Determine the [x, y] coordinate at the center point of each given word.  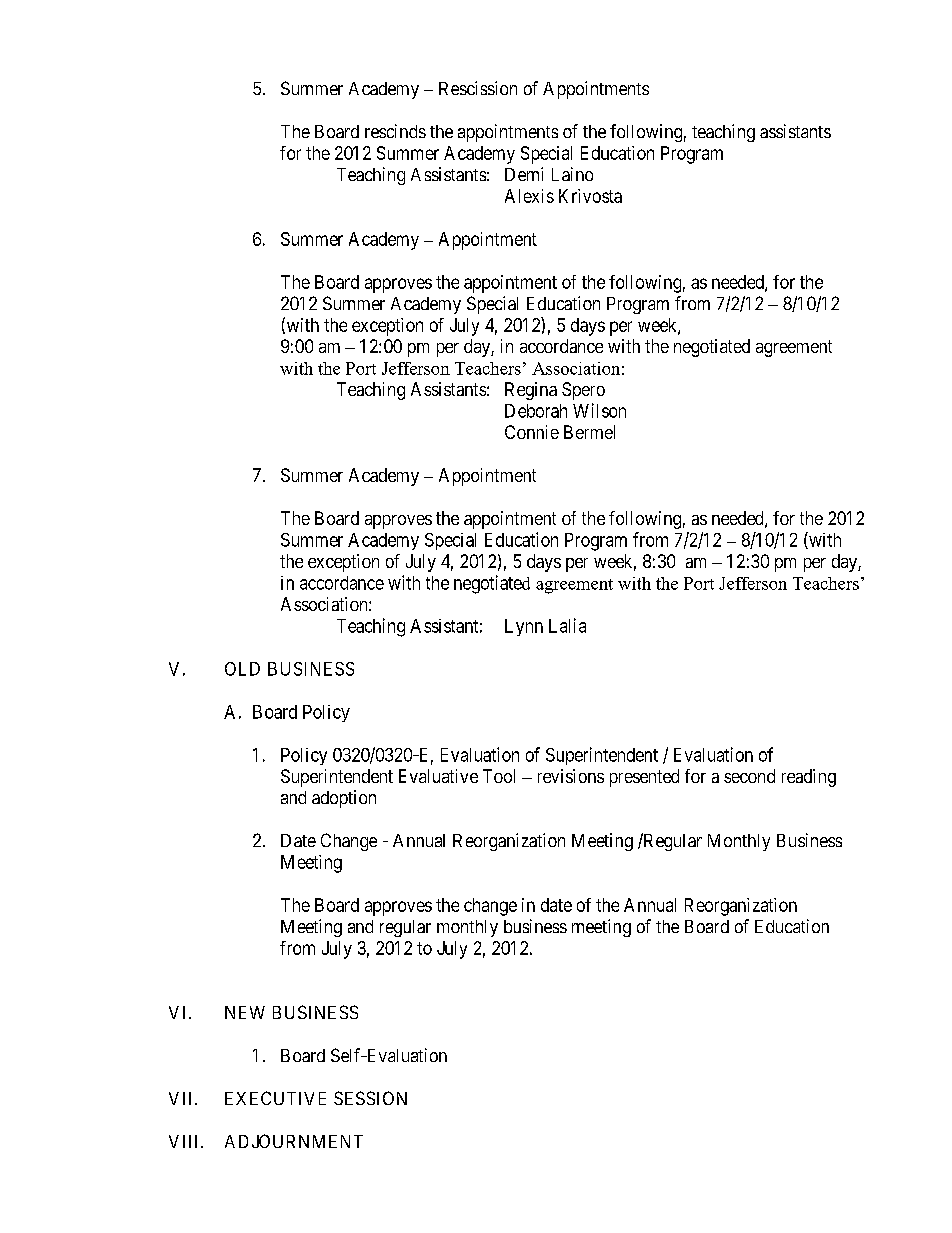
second [749, 776]
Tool [499, 776]
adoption [344, 799]
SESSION [370, 1098]
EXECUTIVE [275, 1098]
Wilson [599, 410]
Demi [524, 174]
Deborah [536, 411]
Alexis [529, 196]
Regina [531, 391]
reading [809, 778]
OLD [242, 669]
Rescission [478, 88]
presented [644, 778]
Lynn [524, 627]
